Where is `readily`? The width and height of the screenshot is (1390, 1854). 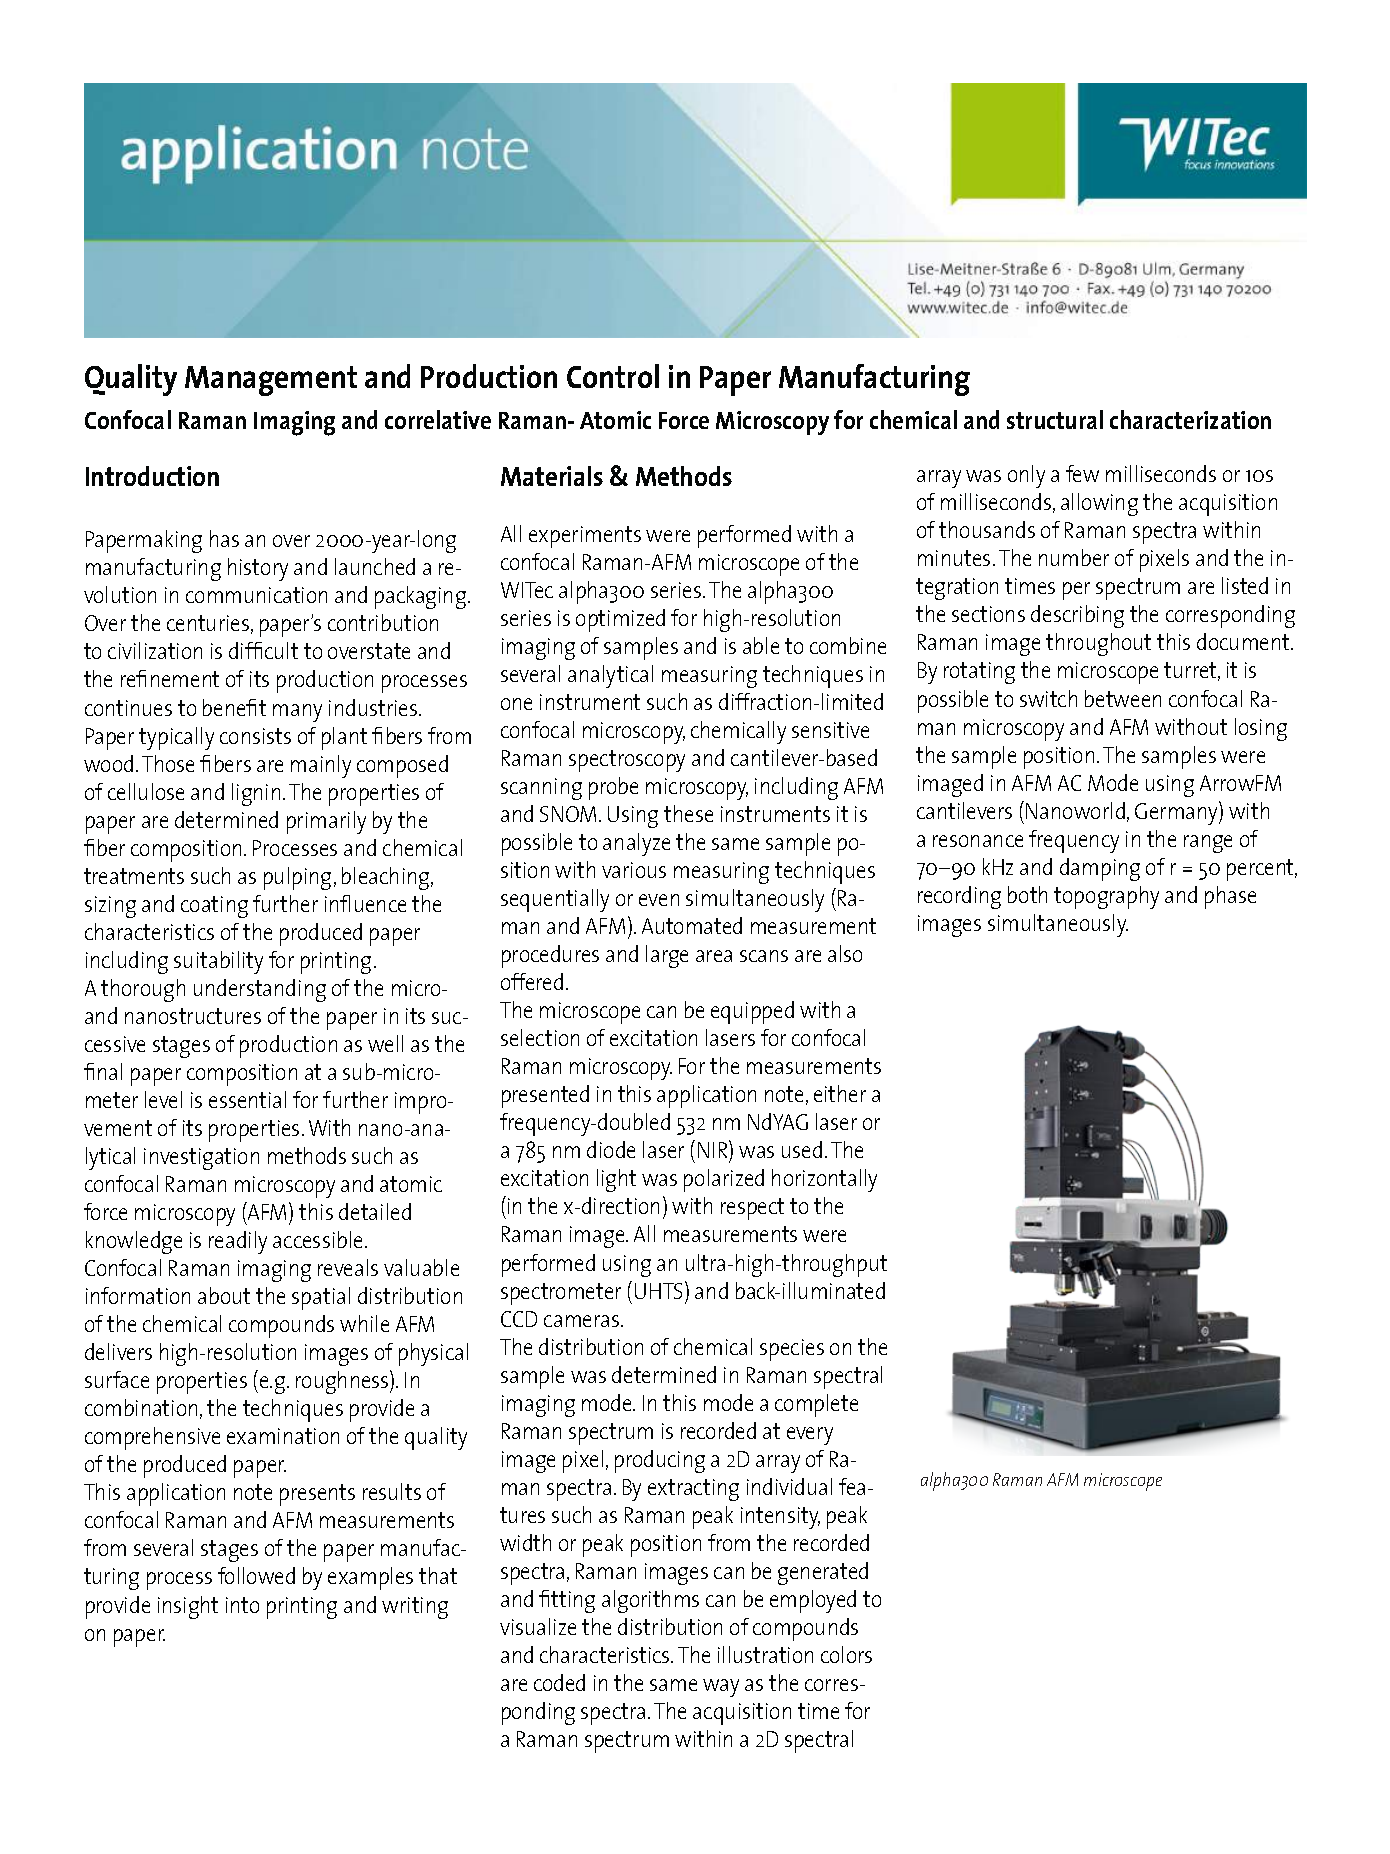
readily is located at coordinates (238, 1242).
